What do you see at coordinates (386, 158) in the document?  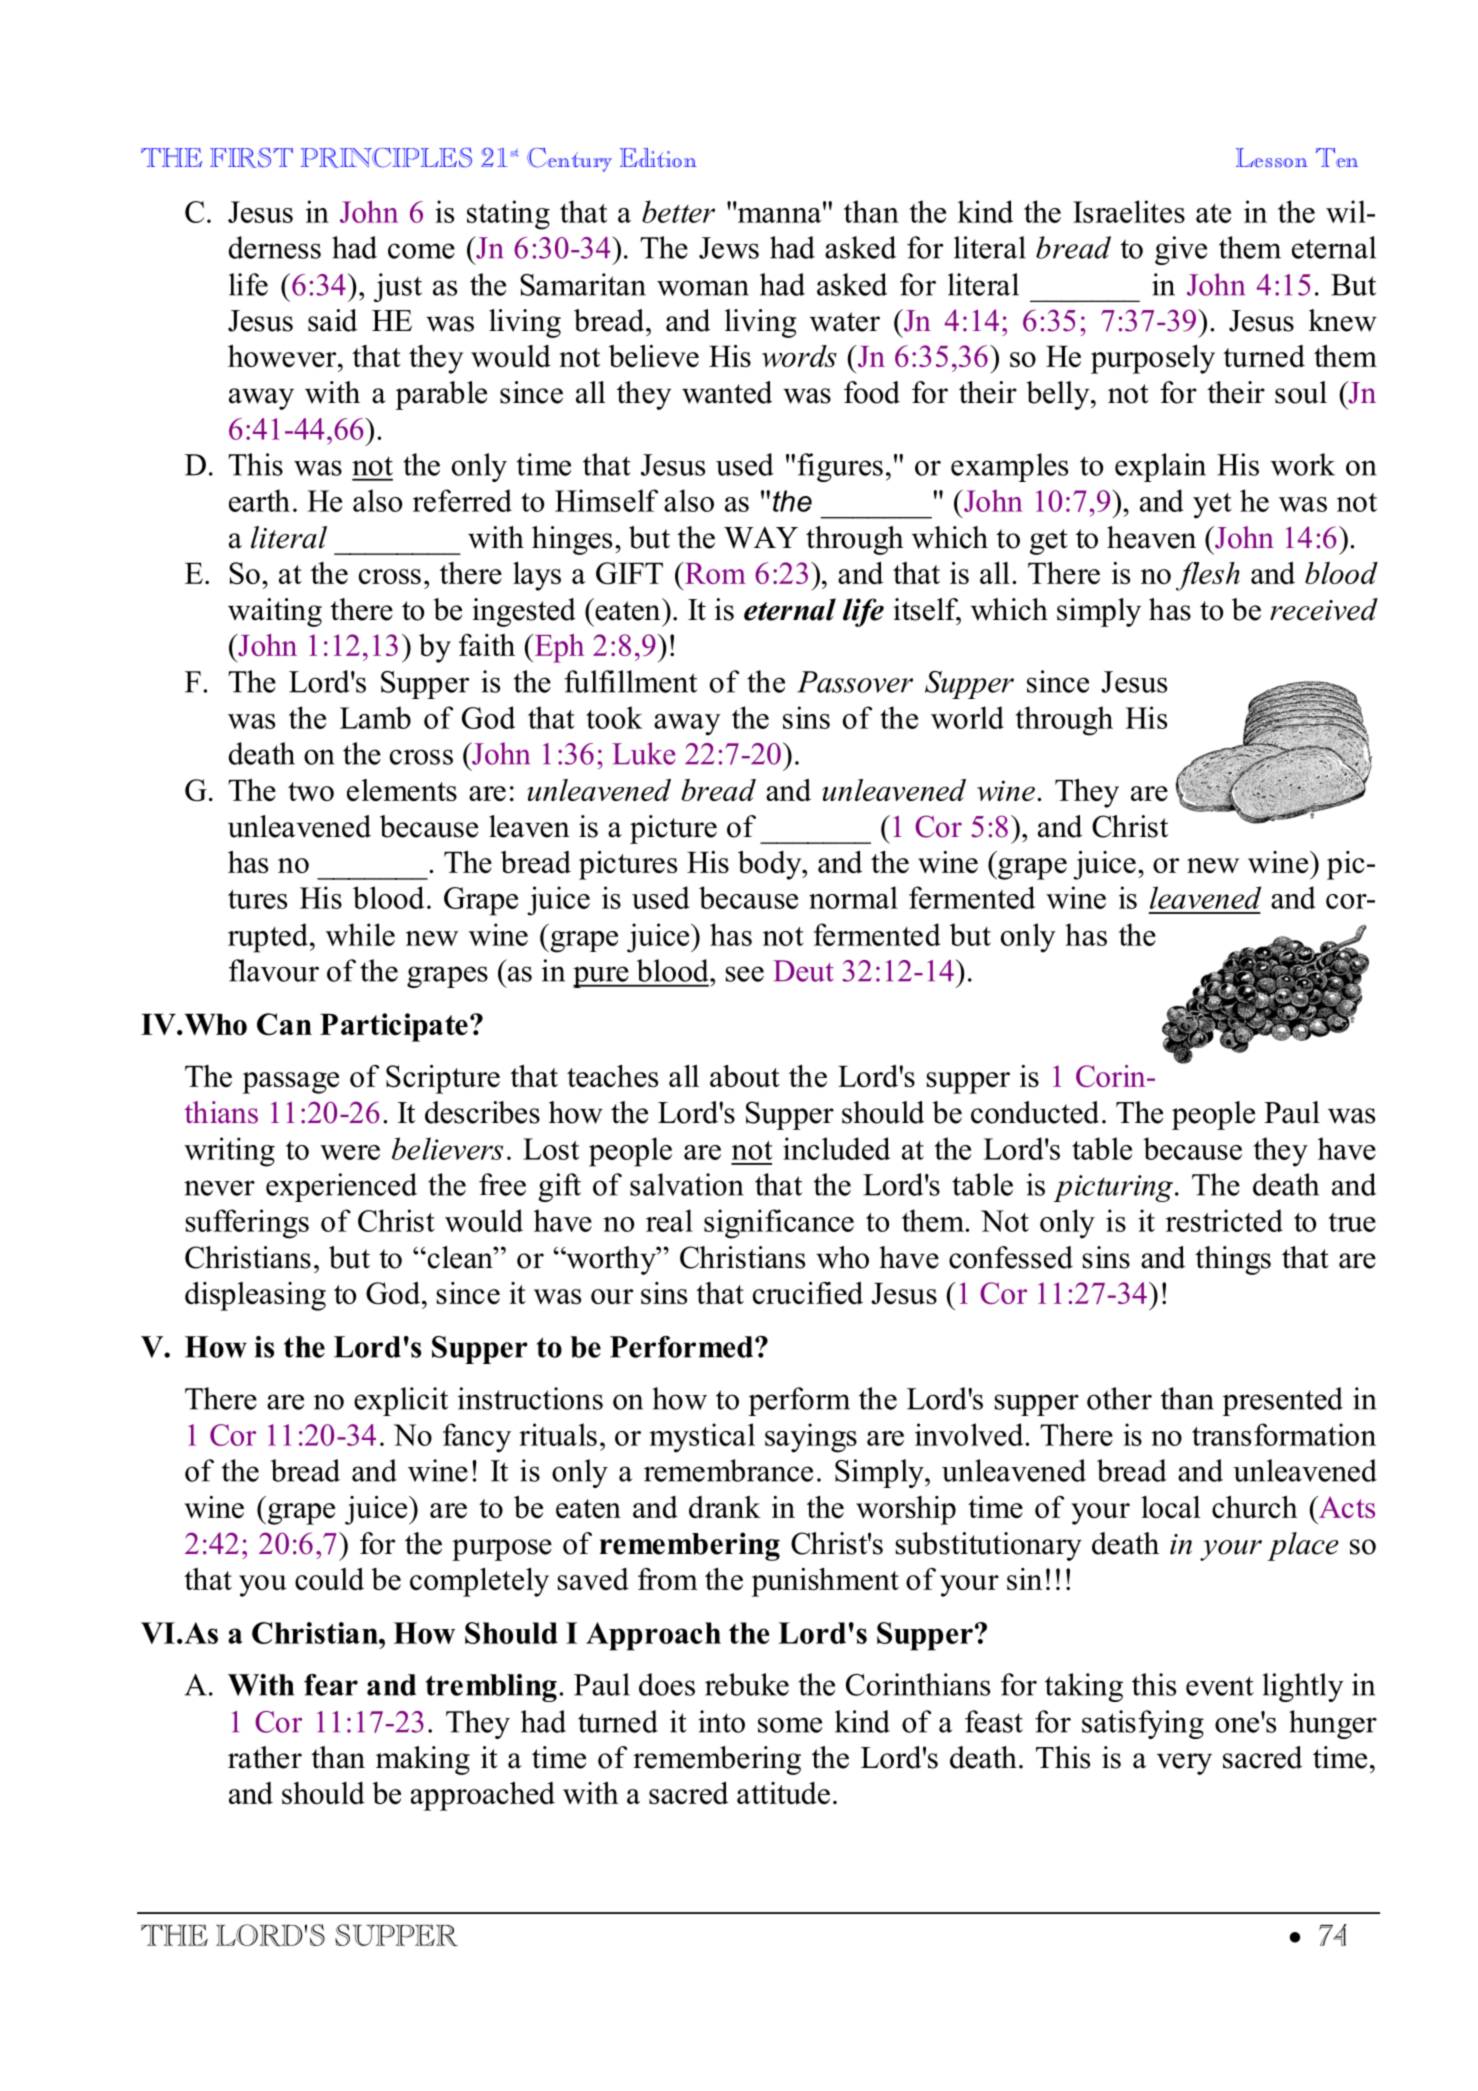 I see `PRINCIPLES` at bounding box center [386, 158].
